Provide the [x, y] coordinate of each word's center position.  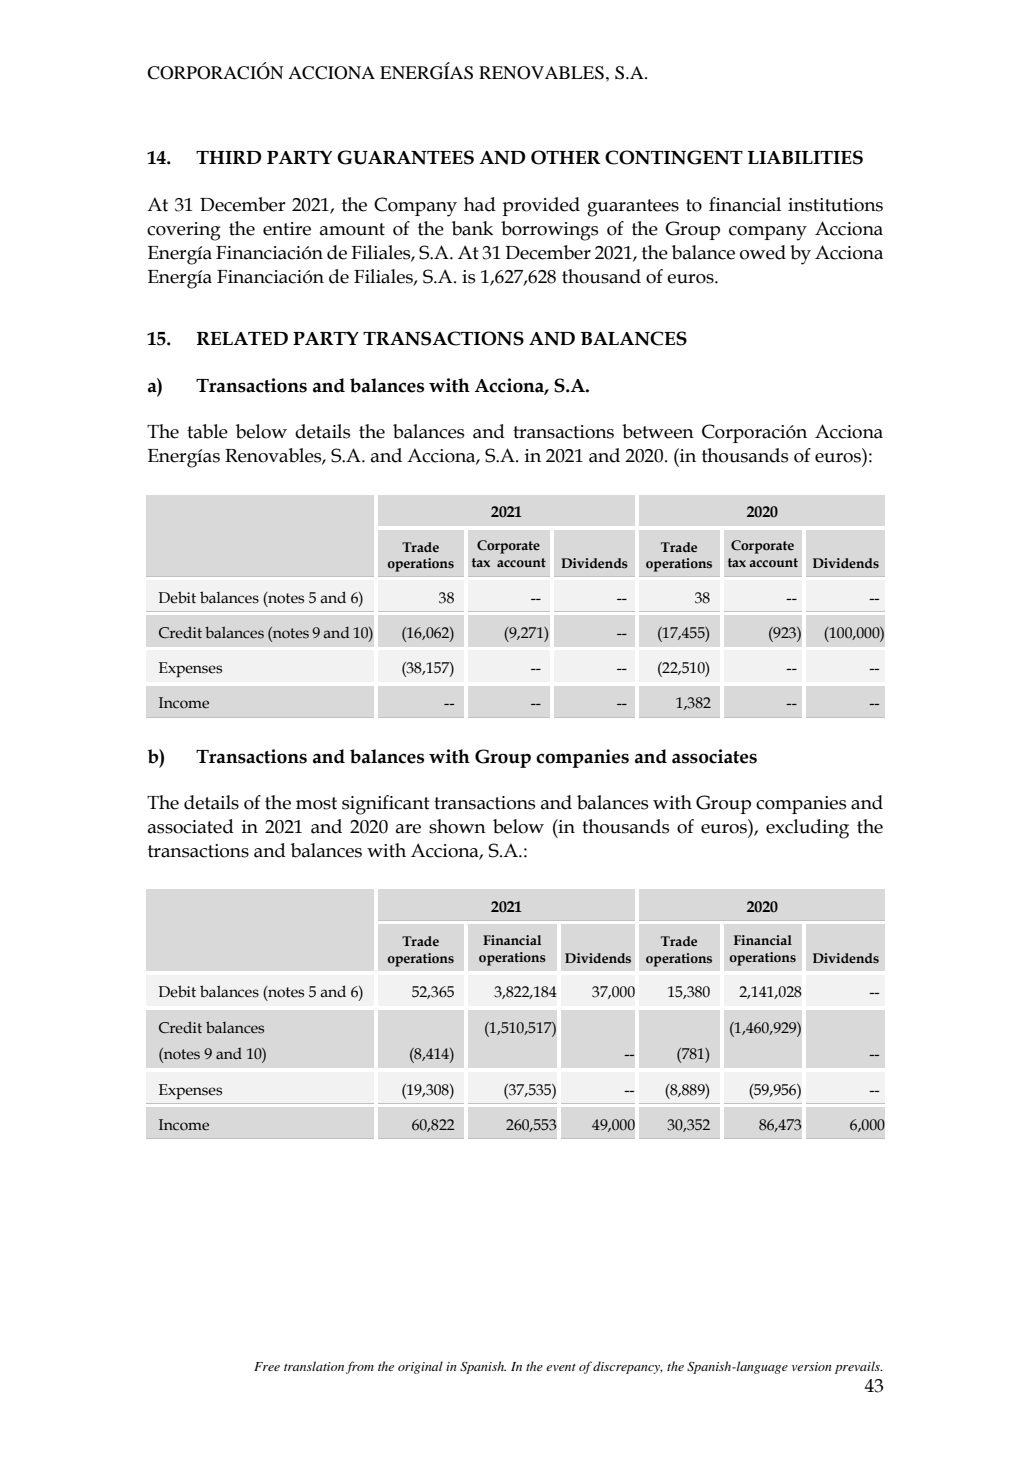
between [658, 431]
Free [267, 1366]
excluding [807, 829]
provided [541, 206]
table [207, 431]
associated [191, 826]
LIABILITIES [805, 157]
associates [714, 756]
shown [457, 826]
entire [287, 229]
